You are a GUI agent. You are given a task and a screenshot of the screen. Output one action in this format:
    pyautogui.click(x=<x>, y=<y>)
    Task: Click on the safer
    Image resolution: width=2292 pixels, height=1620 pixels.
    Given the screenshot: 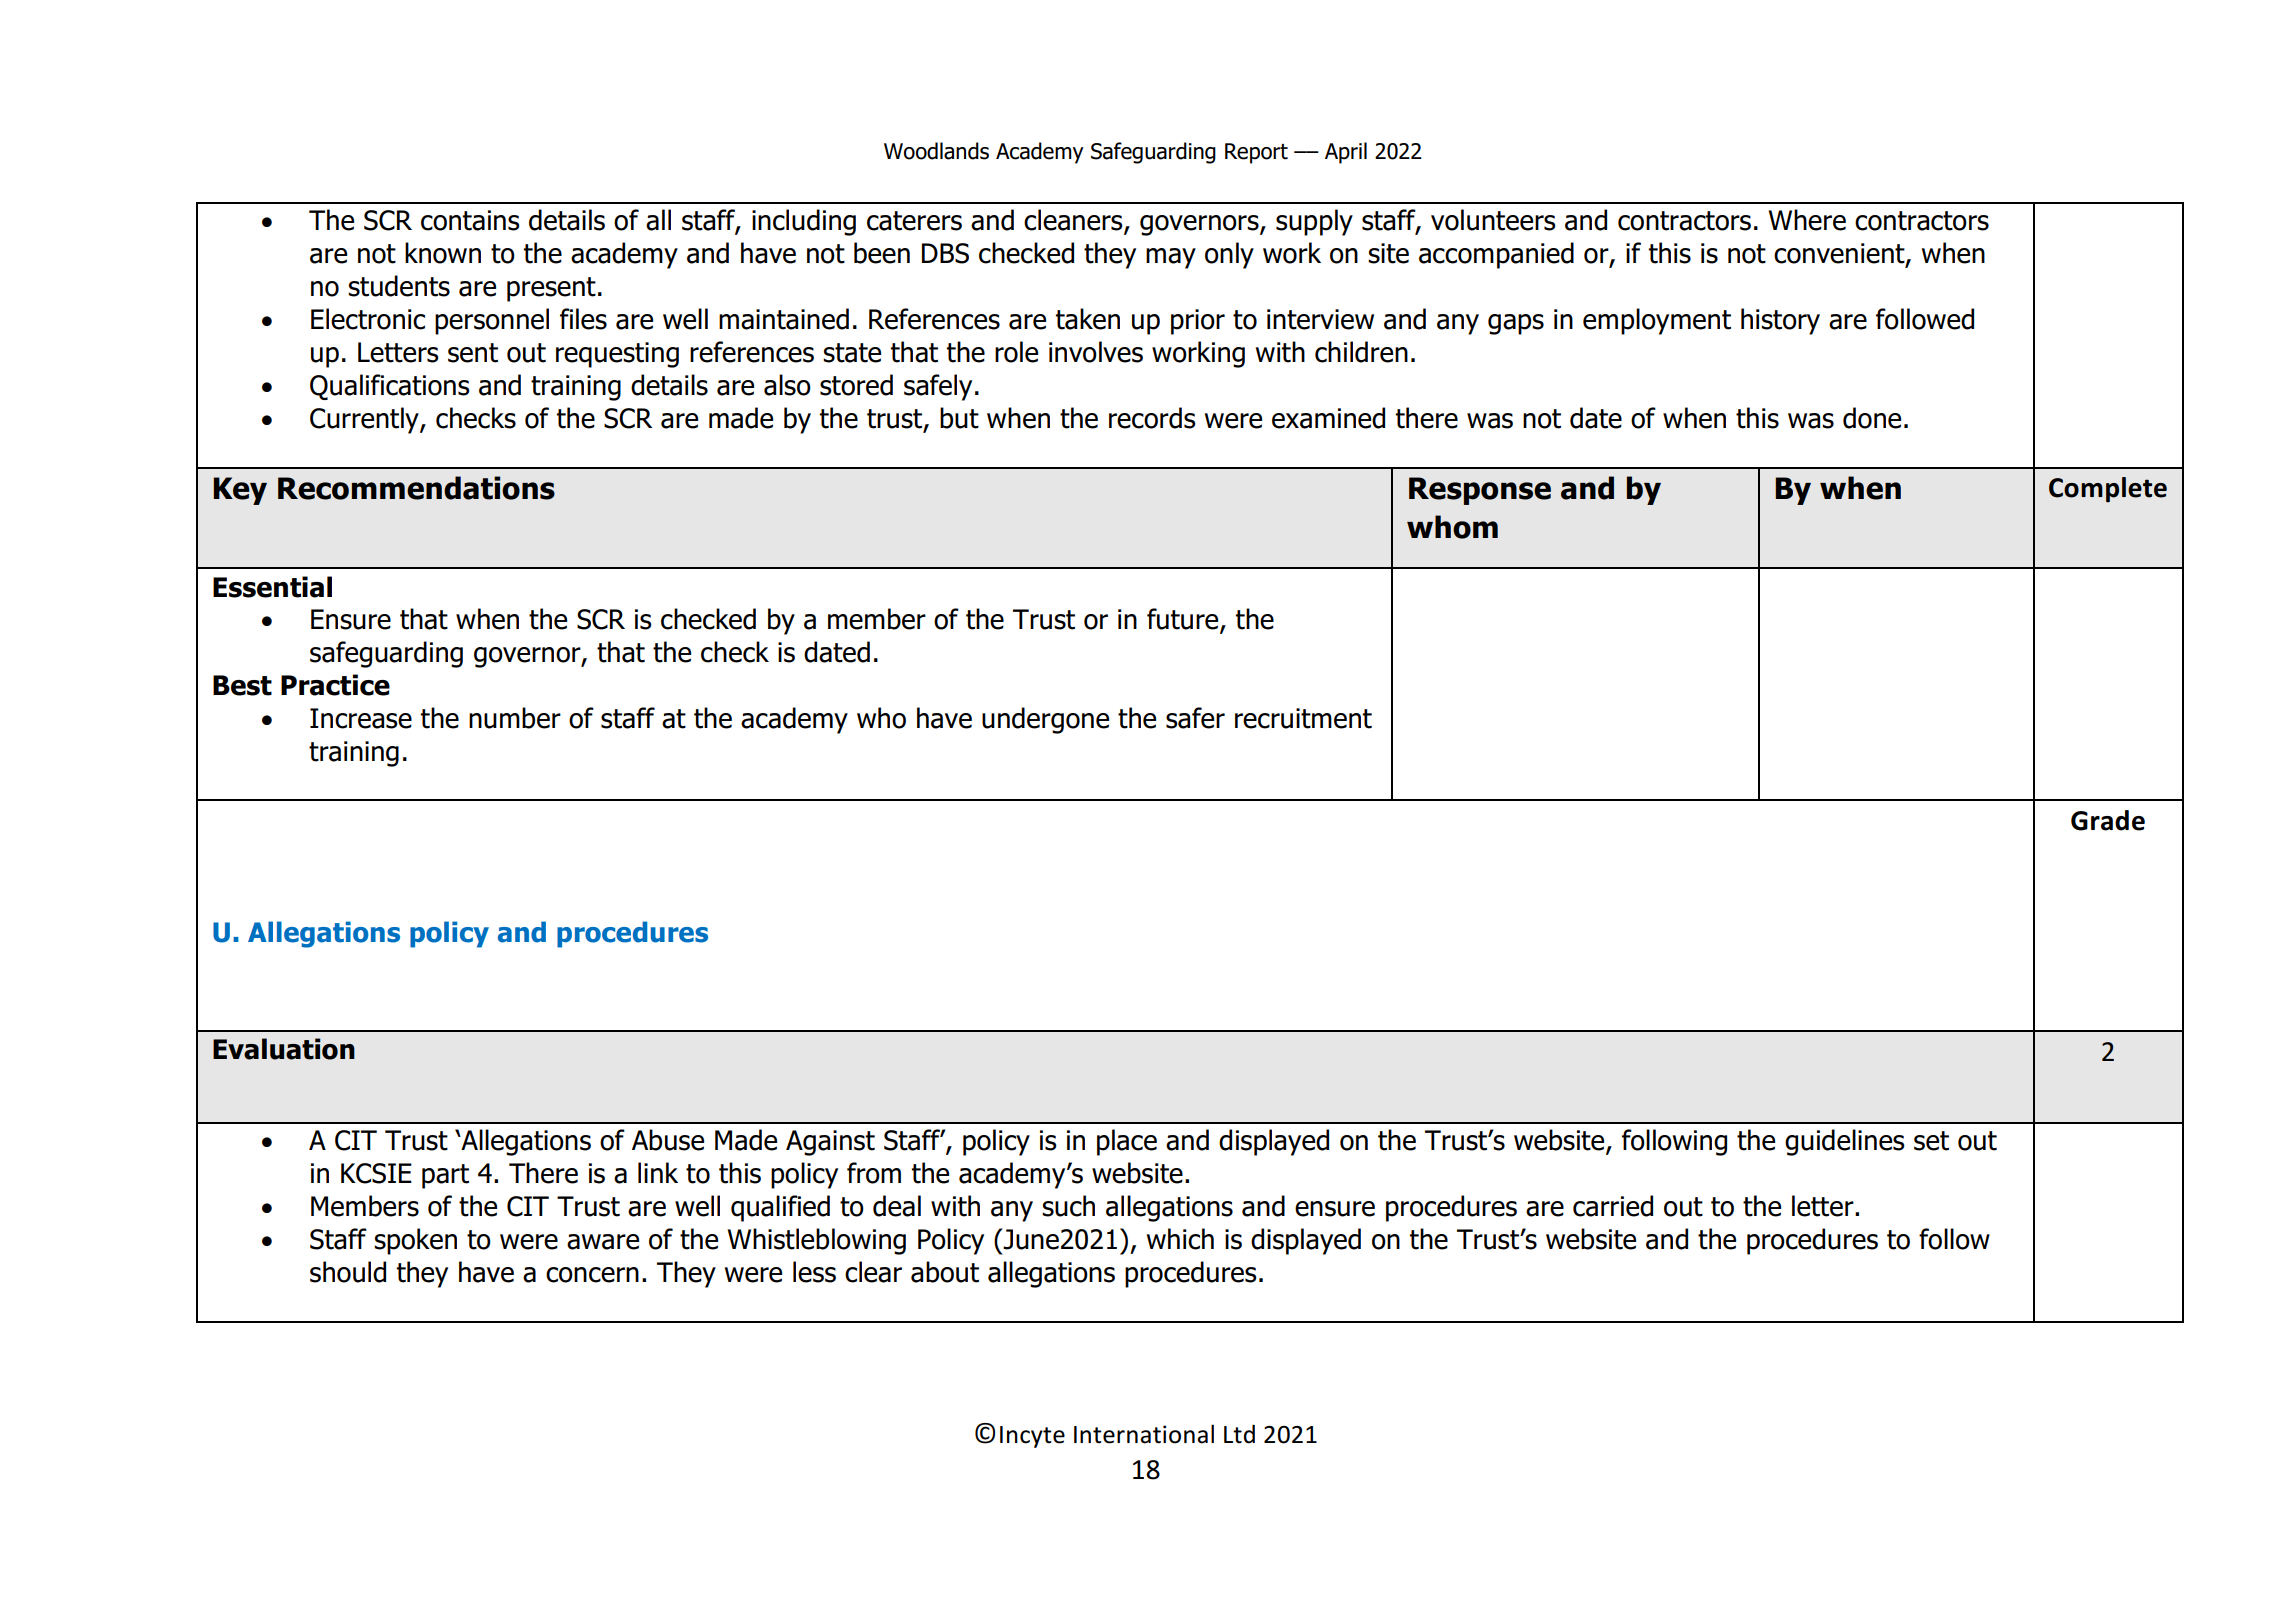 What is the action you would take?
    pyautogui.click(x=1195, y=718)
